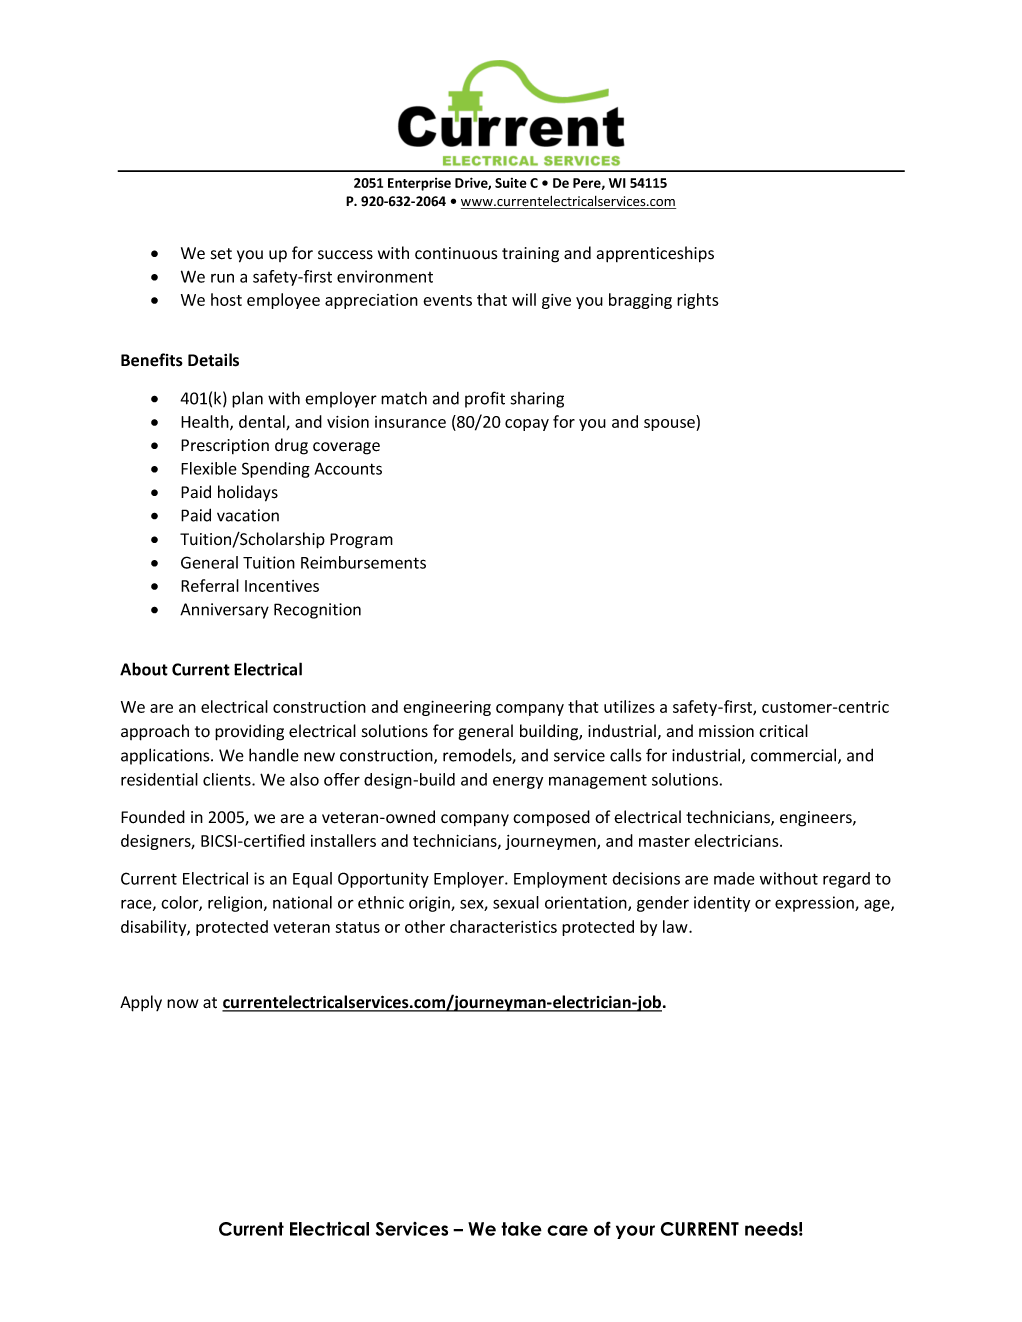 This document has height=1322, width=1022. I want to click on providing, so click(249, 732).
